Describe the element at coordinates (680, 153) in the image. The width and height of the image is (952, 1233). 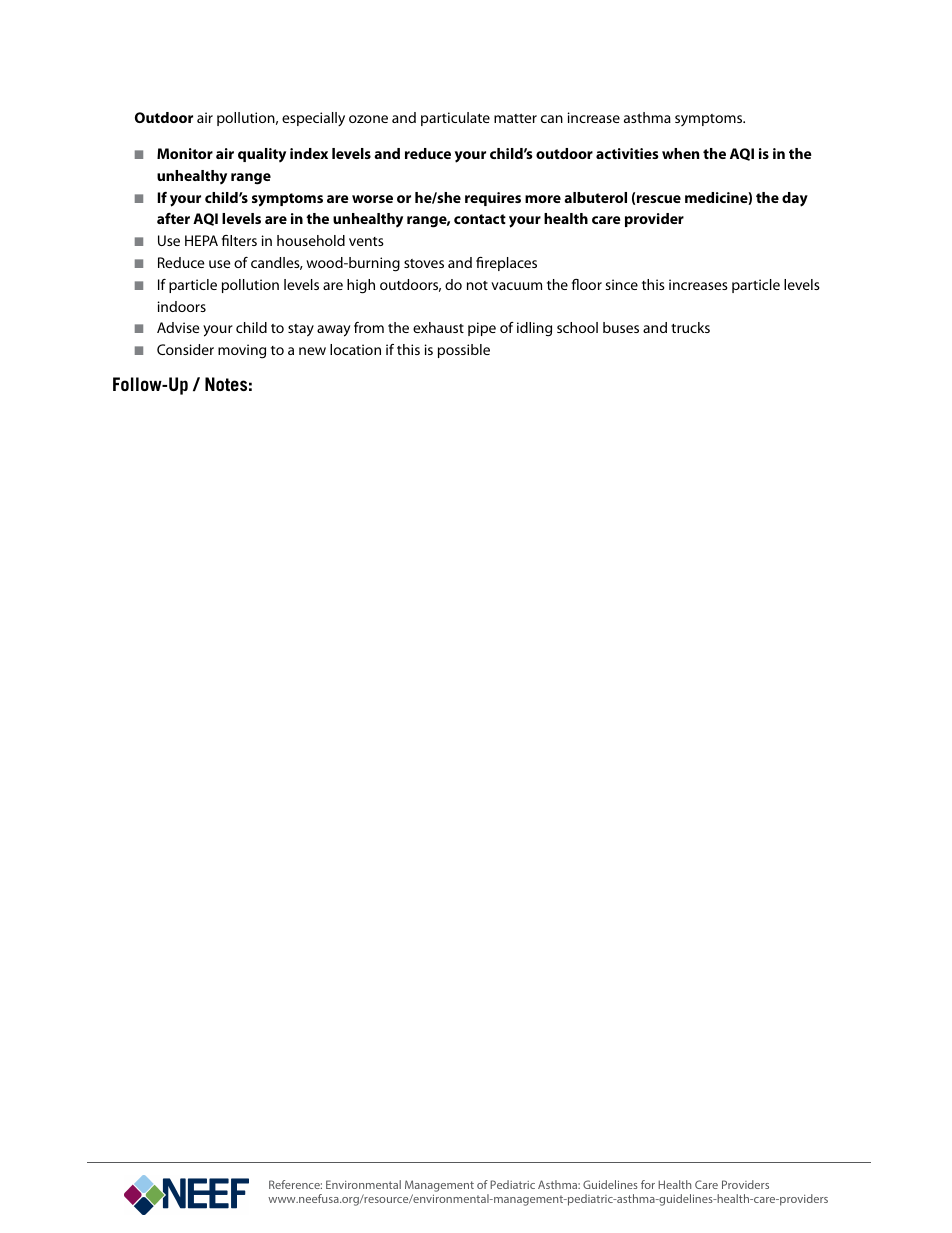
I see `when` at that location.
